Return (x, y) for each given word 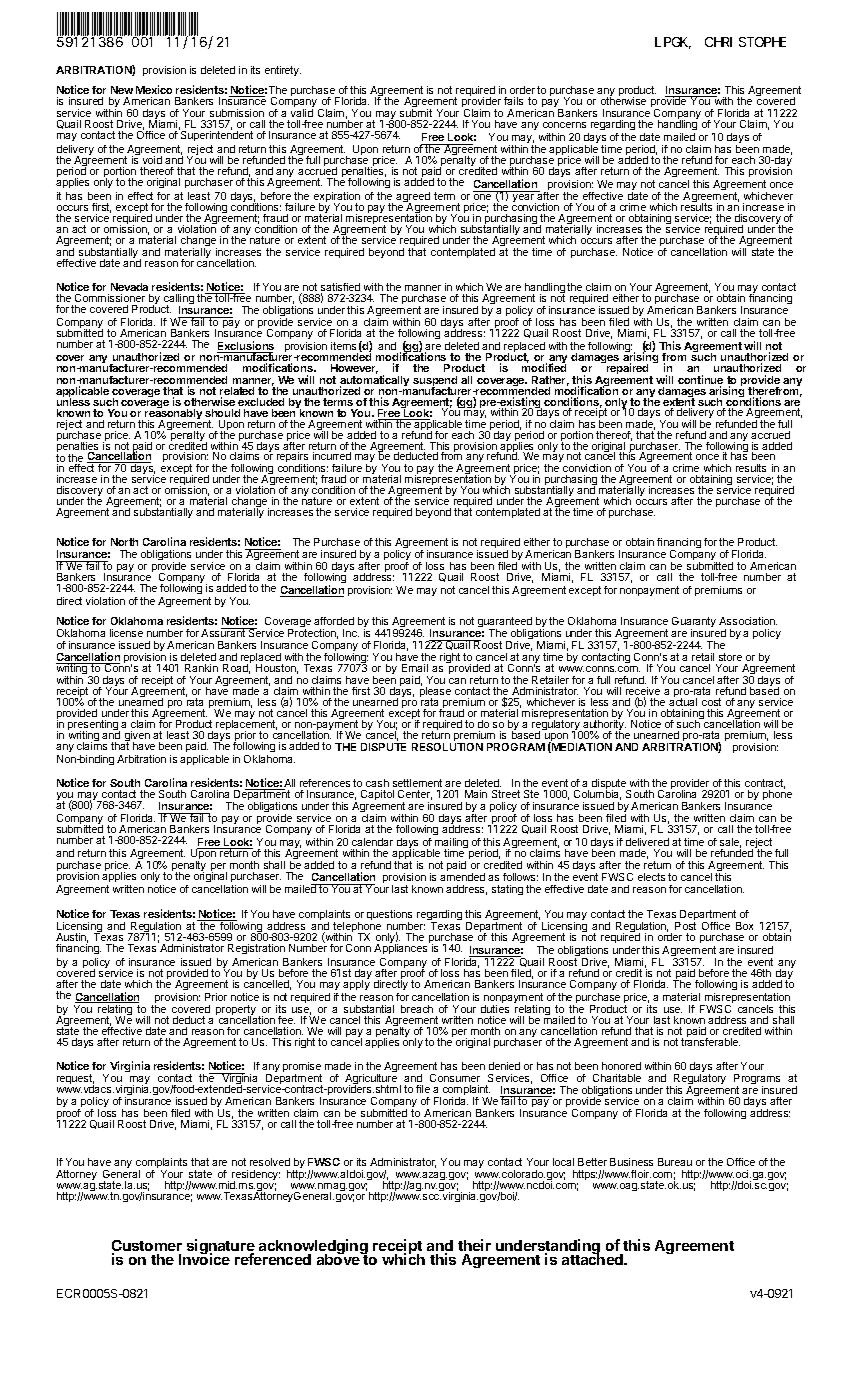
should (222, 413)
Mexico (154, 89)
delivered (647, 842)
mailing (450, 844)
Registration (256, 949)
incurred (332, 456)
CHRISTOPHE (745, 42)
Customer (147, 1247)
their (474, 1245)
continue (700, 381)
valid (302, 113)
